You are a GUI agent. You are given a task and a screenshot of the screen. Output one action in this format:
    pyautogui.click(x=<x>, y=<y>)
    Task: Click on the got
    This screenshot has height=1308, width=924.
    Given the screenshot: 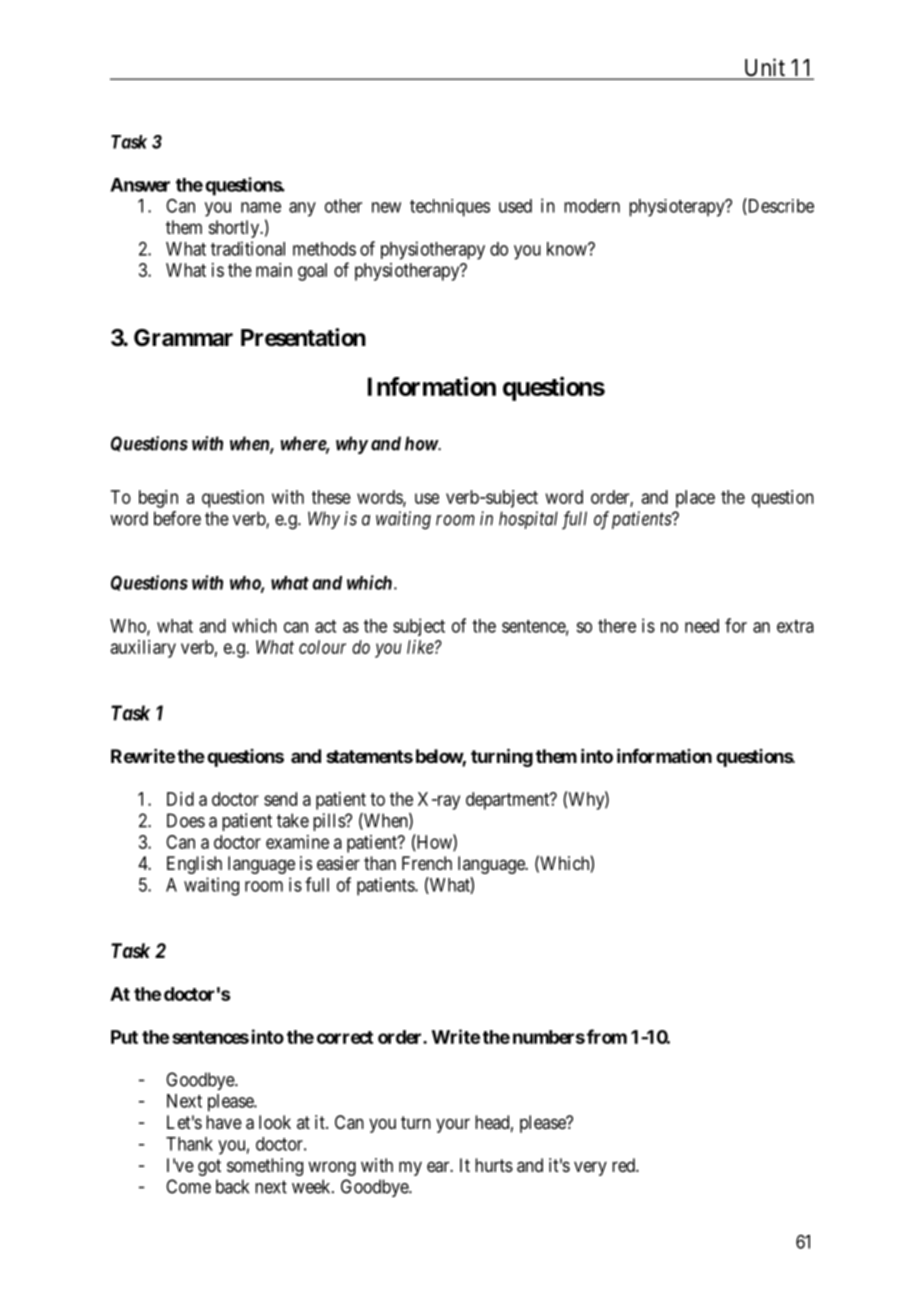 What is the action you would take?
    pyautogui.click(x=209, y=1167)
